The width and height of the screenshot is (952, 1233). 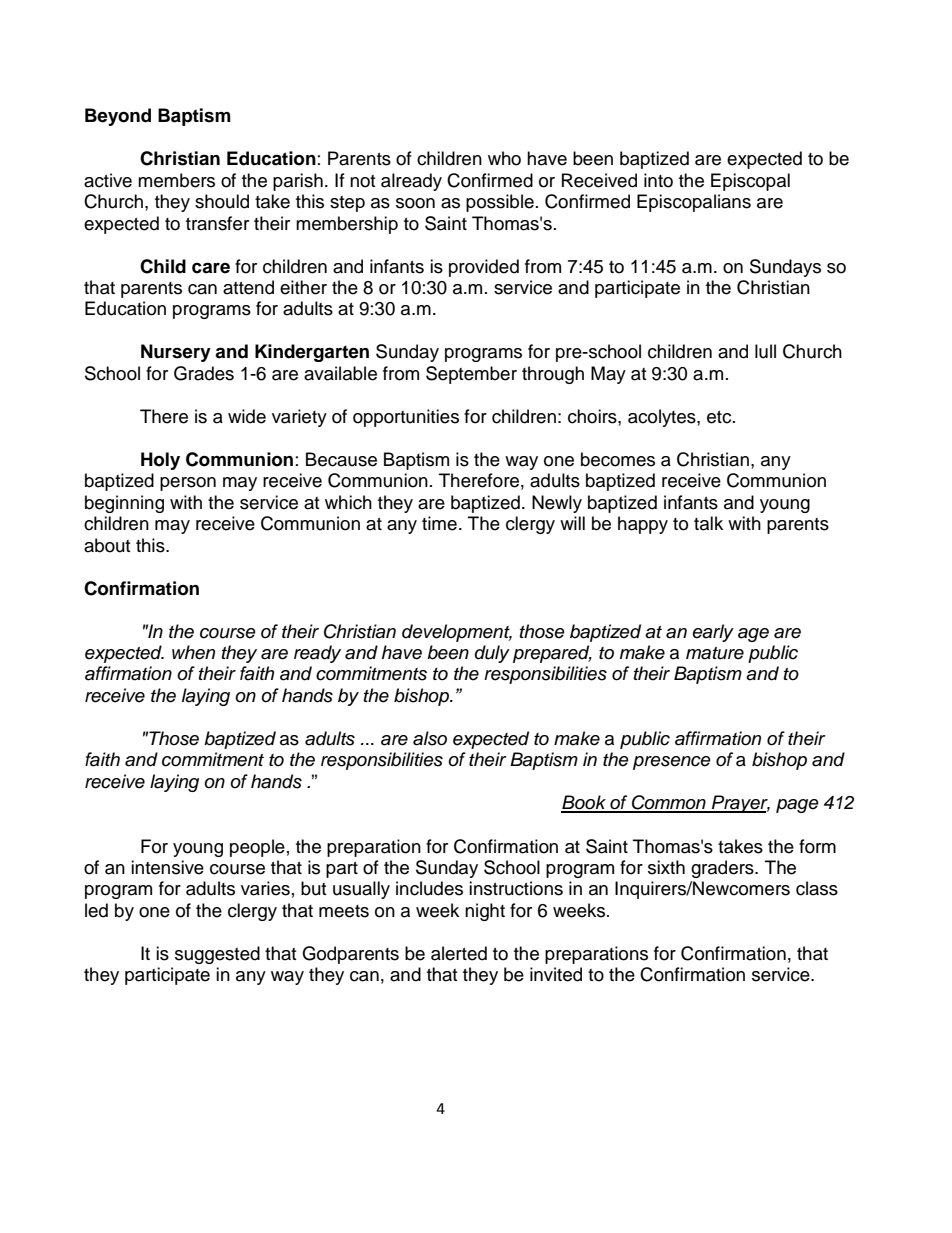 I want to click on class, so click(x=817, y=888).
